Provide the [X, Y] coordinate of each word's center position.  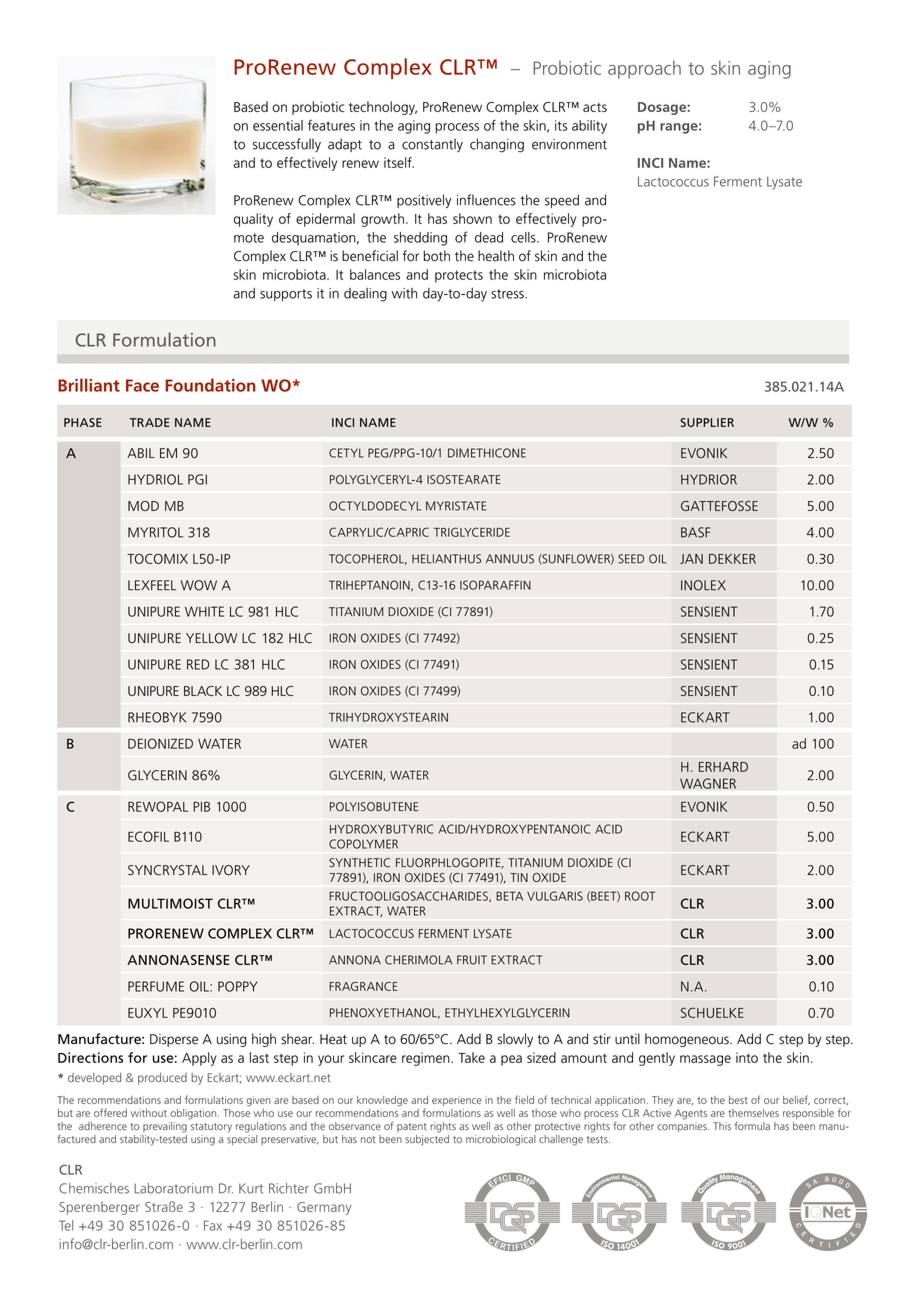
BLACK [203, 691]
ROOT [640, 896]
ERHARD [723, 767]
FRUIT [472, 960]
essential [278, 125]
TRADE [150, 422]
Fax [213, 1225]
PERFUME [156, 986]
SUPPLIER [707, 422]
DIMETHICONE [487, 453]
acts [595, 107]
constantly [432, 145]
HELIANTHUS [446, 559]
